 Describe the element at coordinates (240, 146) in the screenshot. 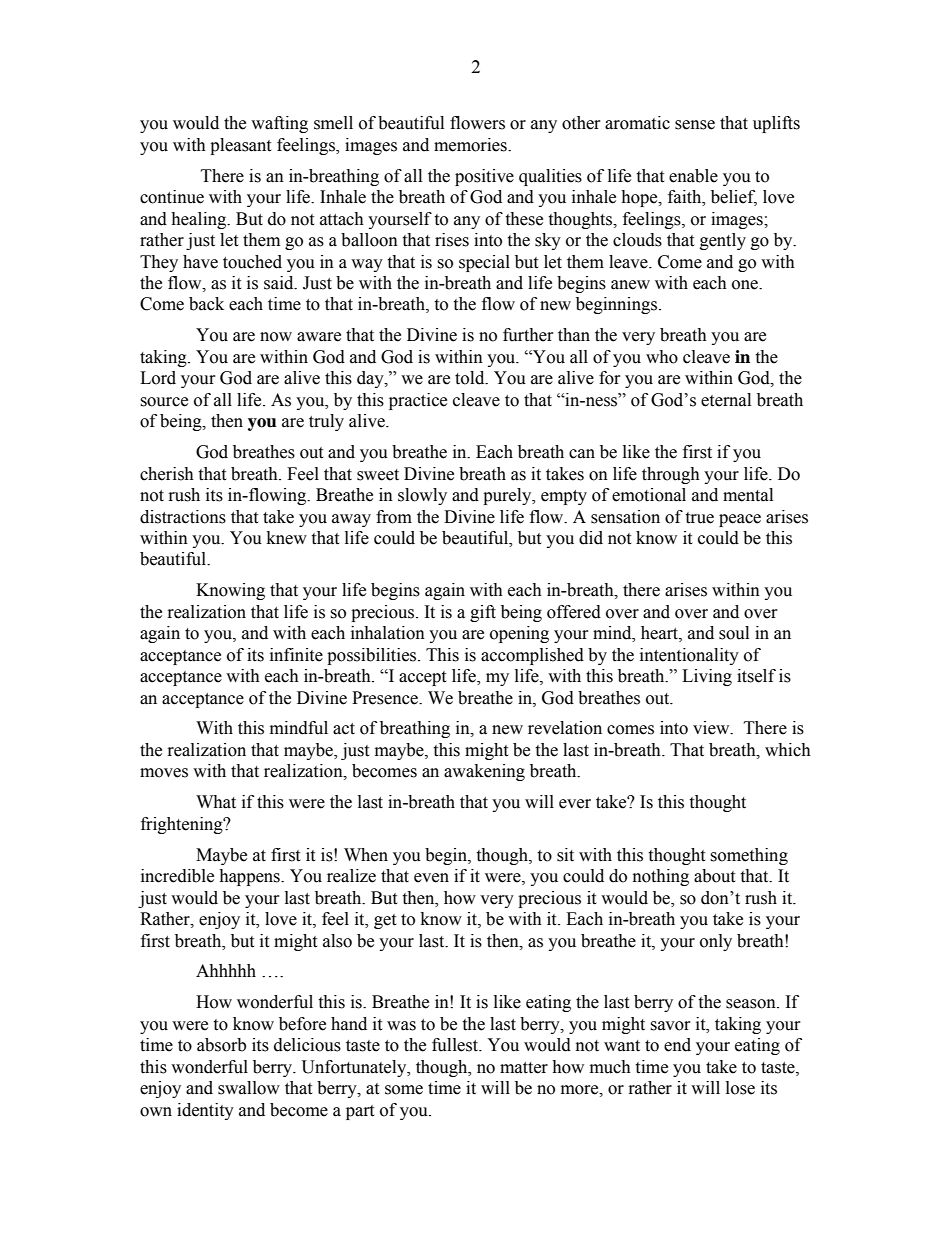

I see `pleasant` at that location.
